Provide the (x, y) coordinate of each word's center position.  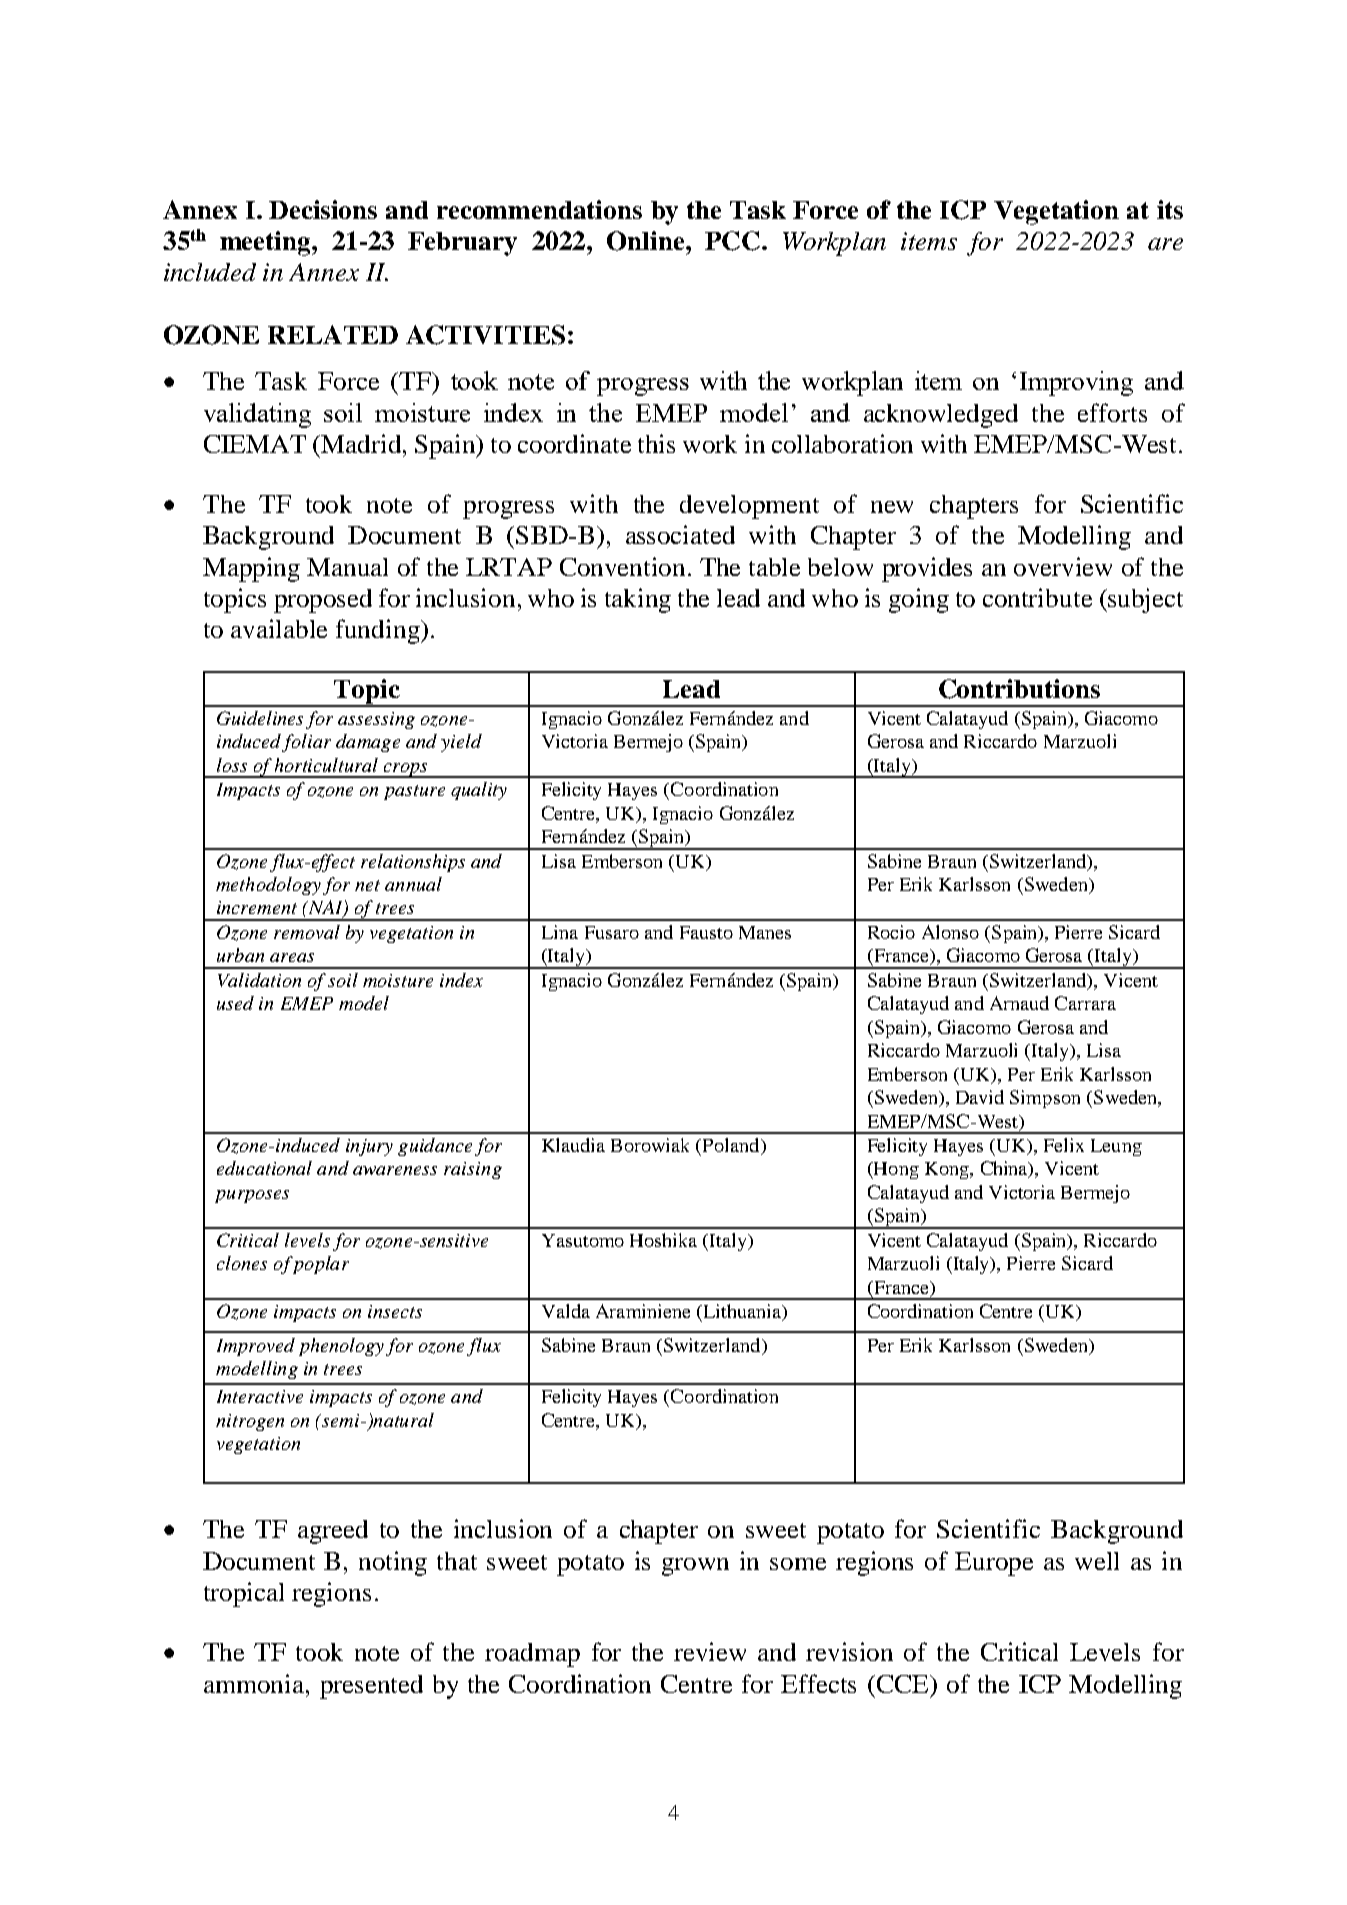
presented (371, 1687)
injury (369, 1147)
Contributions (1019, 689)
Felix (1064, 1145)
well (1097, 1561)
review (710, 1651)
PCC (732, 241)
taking (638, 600)
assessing (376, 720)
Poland (732, 1146)
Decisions (323, 209)
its (1170, 209)
